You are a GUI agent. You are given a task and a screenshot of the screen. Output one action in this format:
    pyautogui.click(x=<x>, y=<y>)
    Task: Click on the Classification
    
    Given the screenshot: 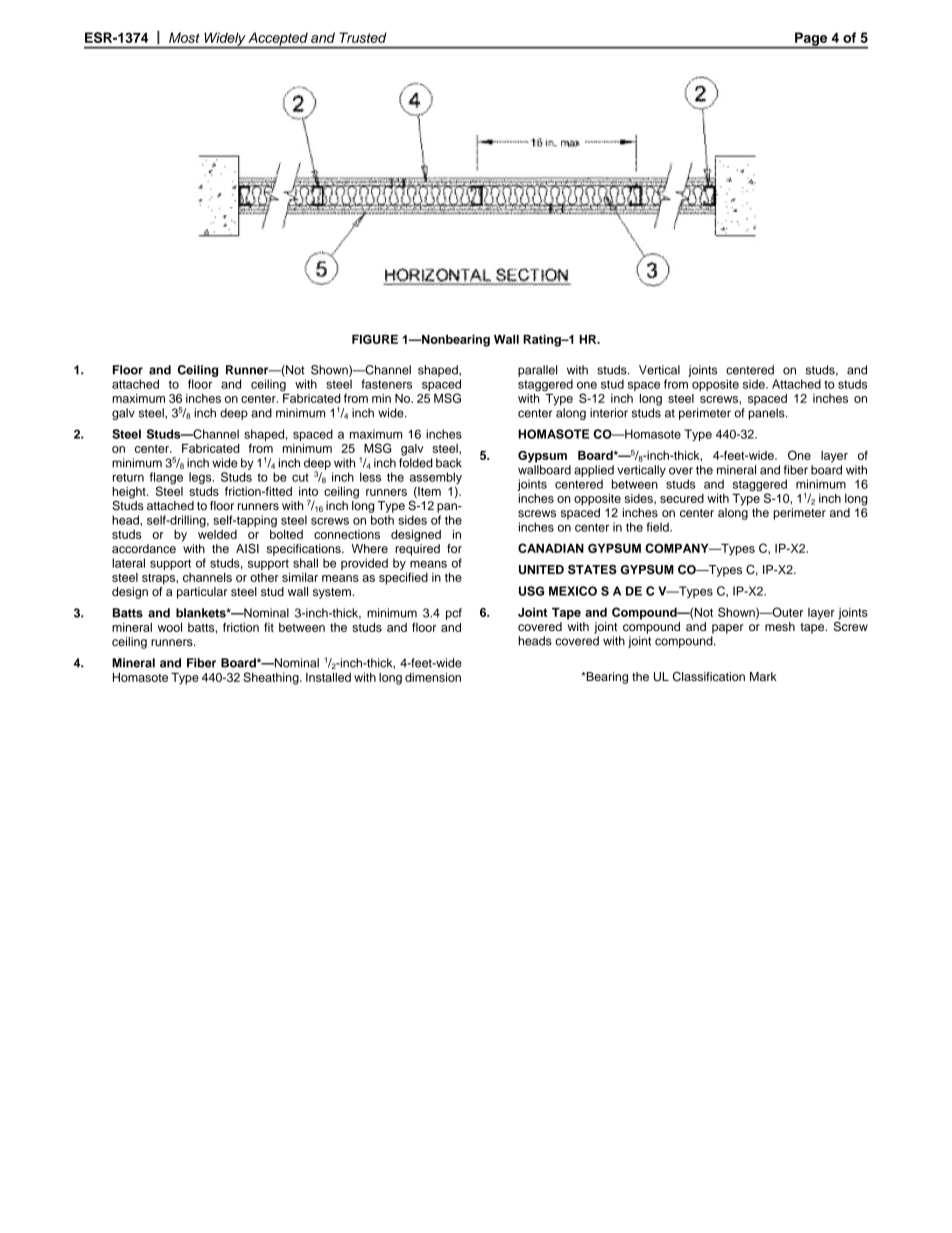 What is the action you would take?
    pyautogui.click(x=709, y=677)
